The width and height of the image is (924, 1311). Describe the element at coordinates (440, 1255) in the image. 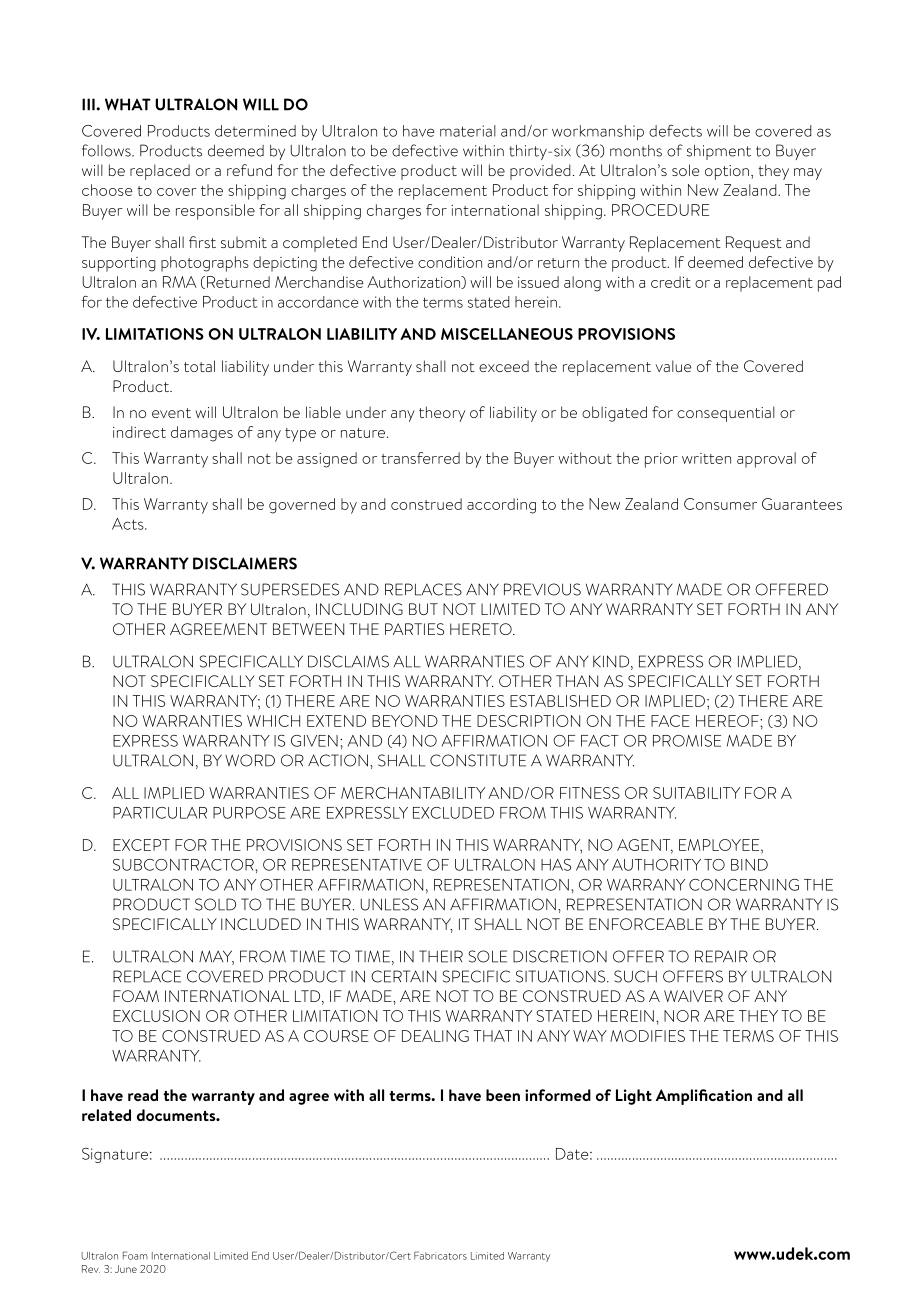

I see `Fabricators` at that location.
